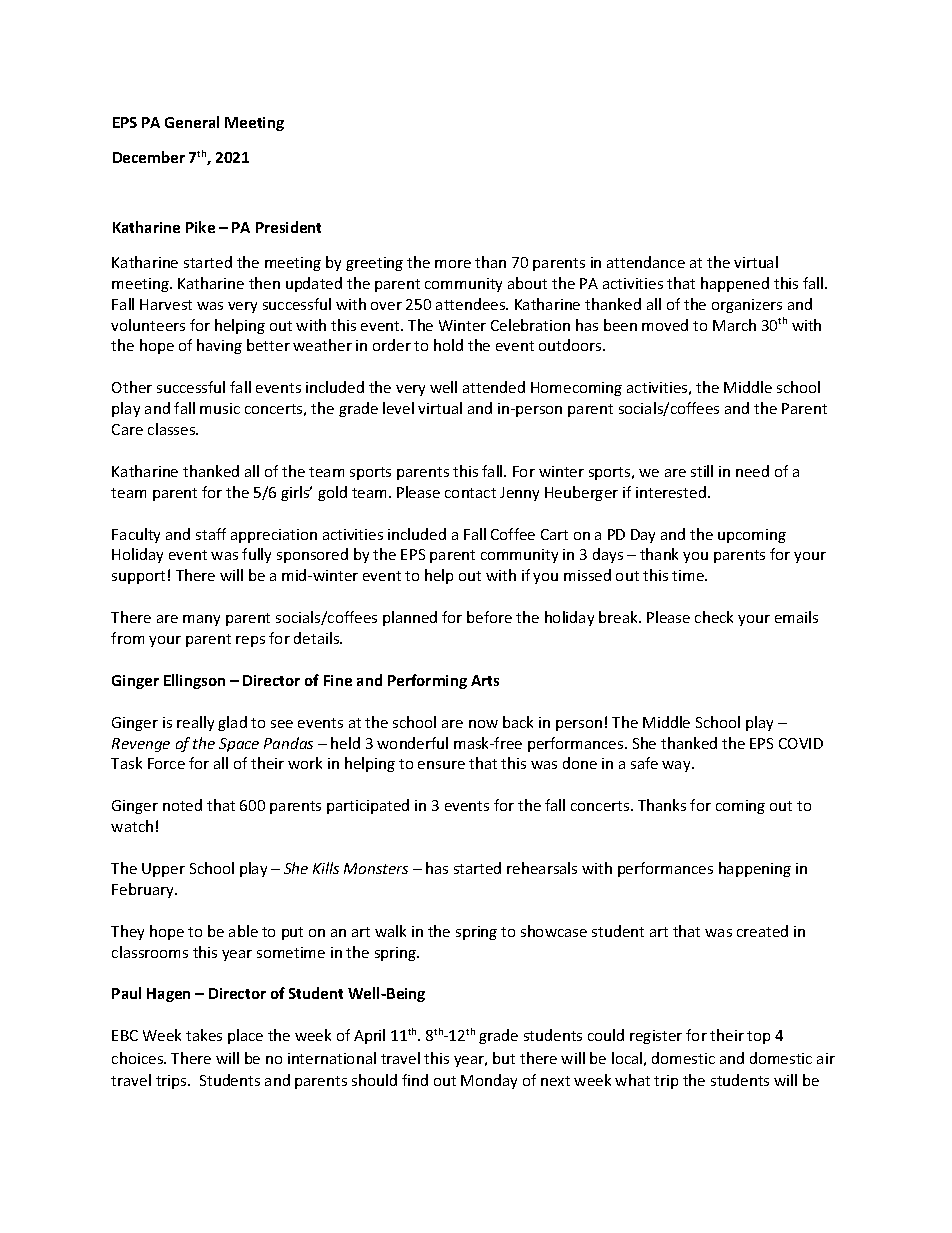 This screenshot has height=1233, width=952. What do you see at coordinates (646, 262) in the screenshot?
I see `attendance` at bounding box center [646, 262].
